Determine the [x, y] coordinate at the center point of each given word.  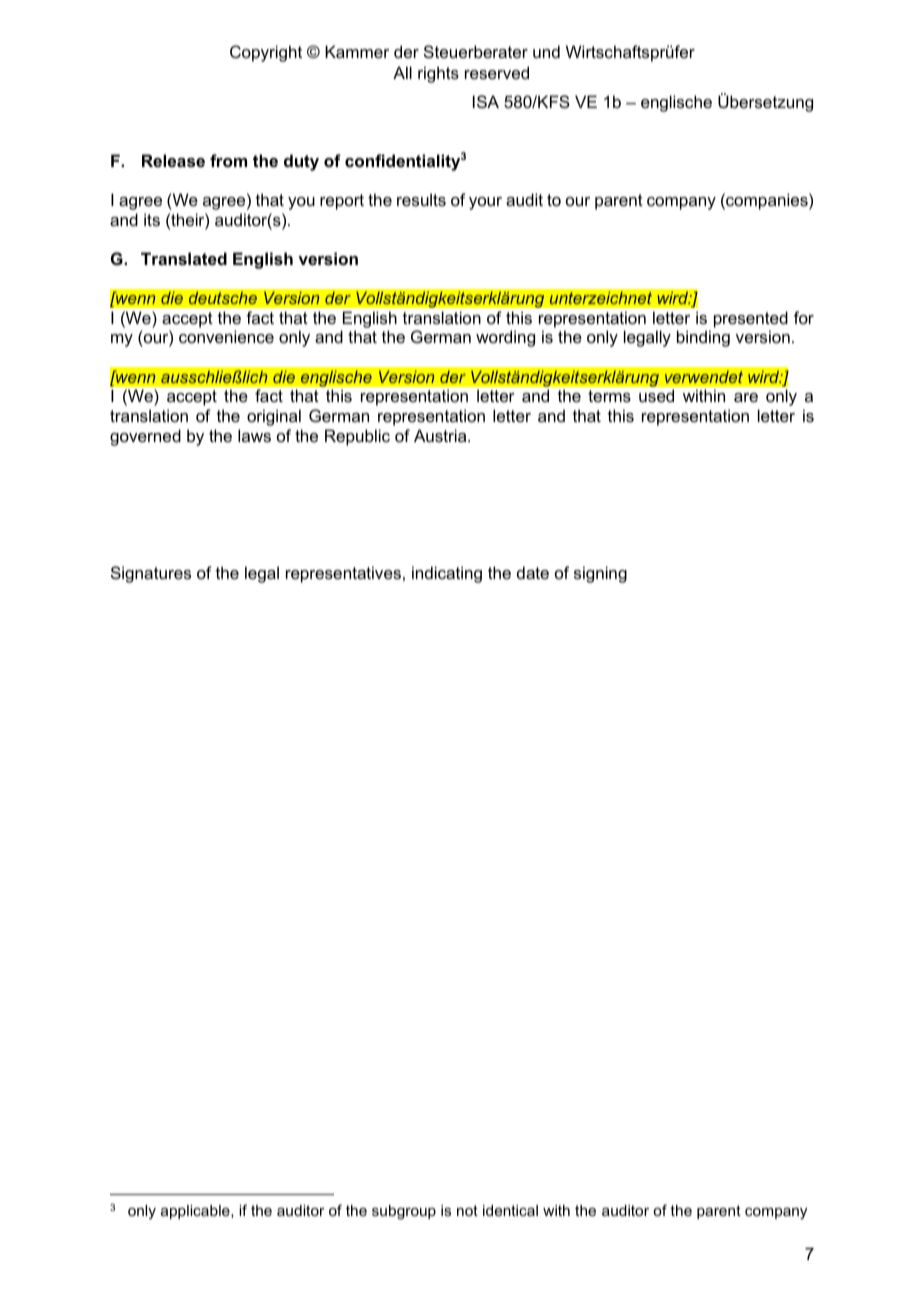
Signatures [151, 574]
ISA [486, 101]
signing [600, 574]
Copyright [266, 53]
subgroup [404, 1212]
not [467, 1210]
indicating [447, 574]
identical [510, 1210]
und [546, 51]
